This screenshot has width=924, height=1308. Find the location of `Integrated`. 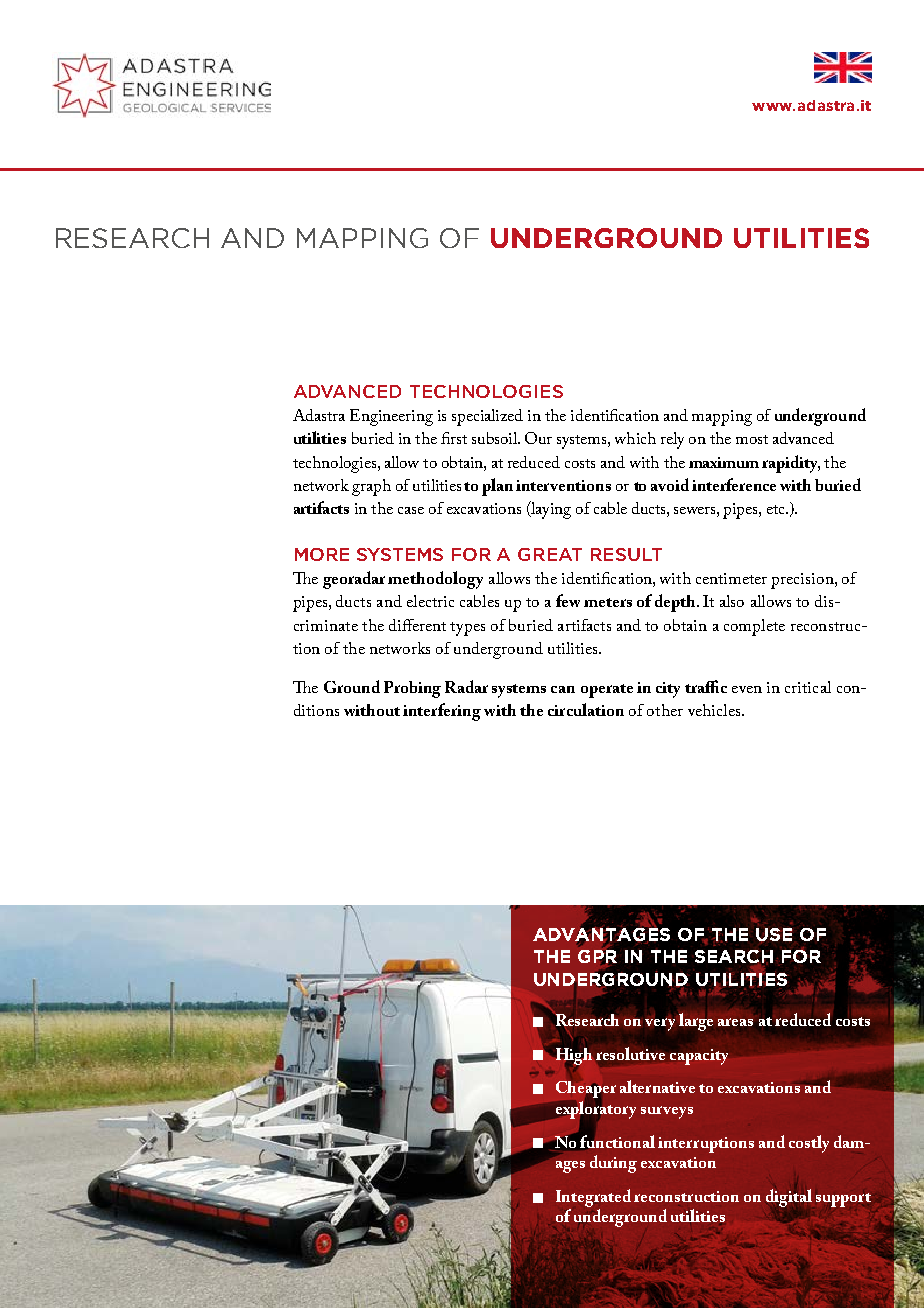

Integrated is located at coordinates (593, 1198).
